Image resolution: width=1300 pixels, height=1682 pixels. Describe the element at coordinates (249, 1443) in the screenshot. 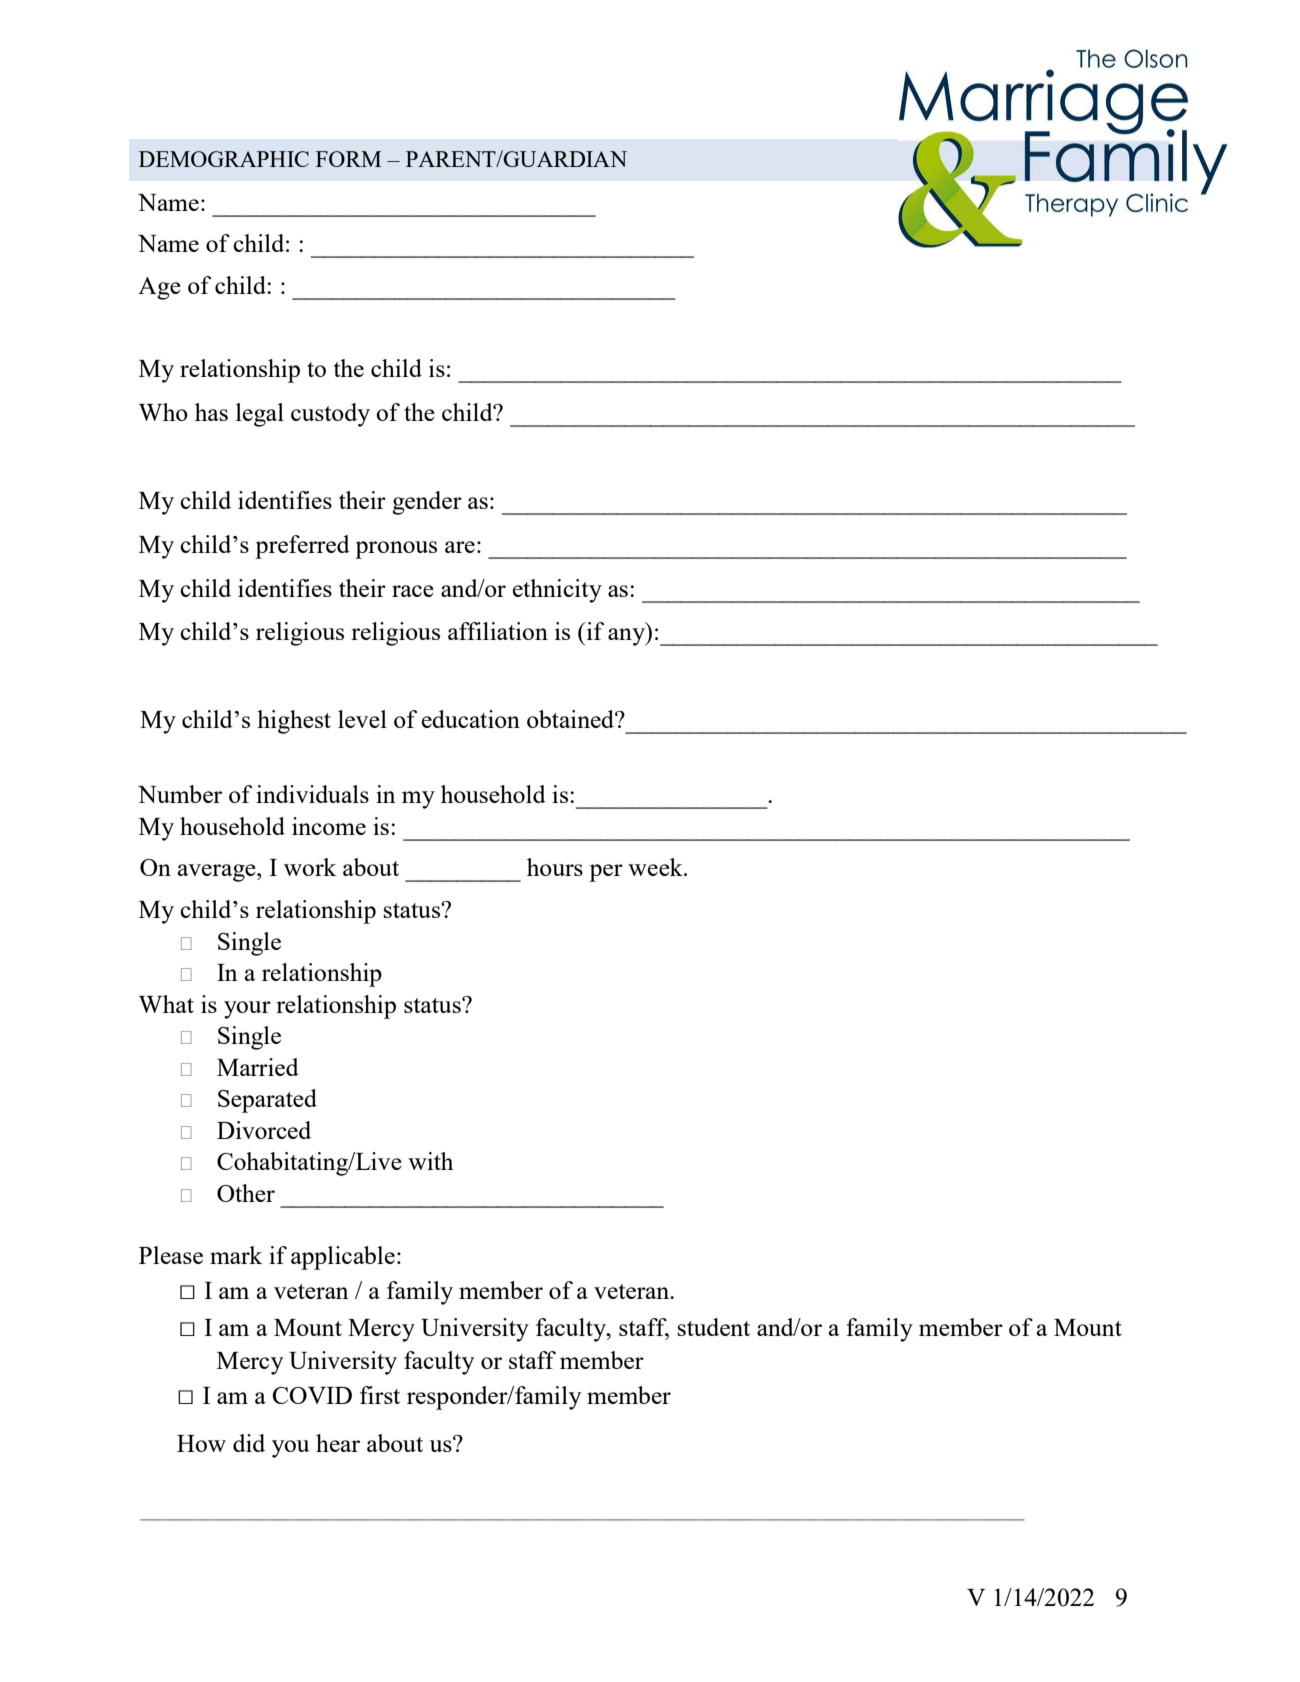

I see `did` at that location.
